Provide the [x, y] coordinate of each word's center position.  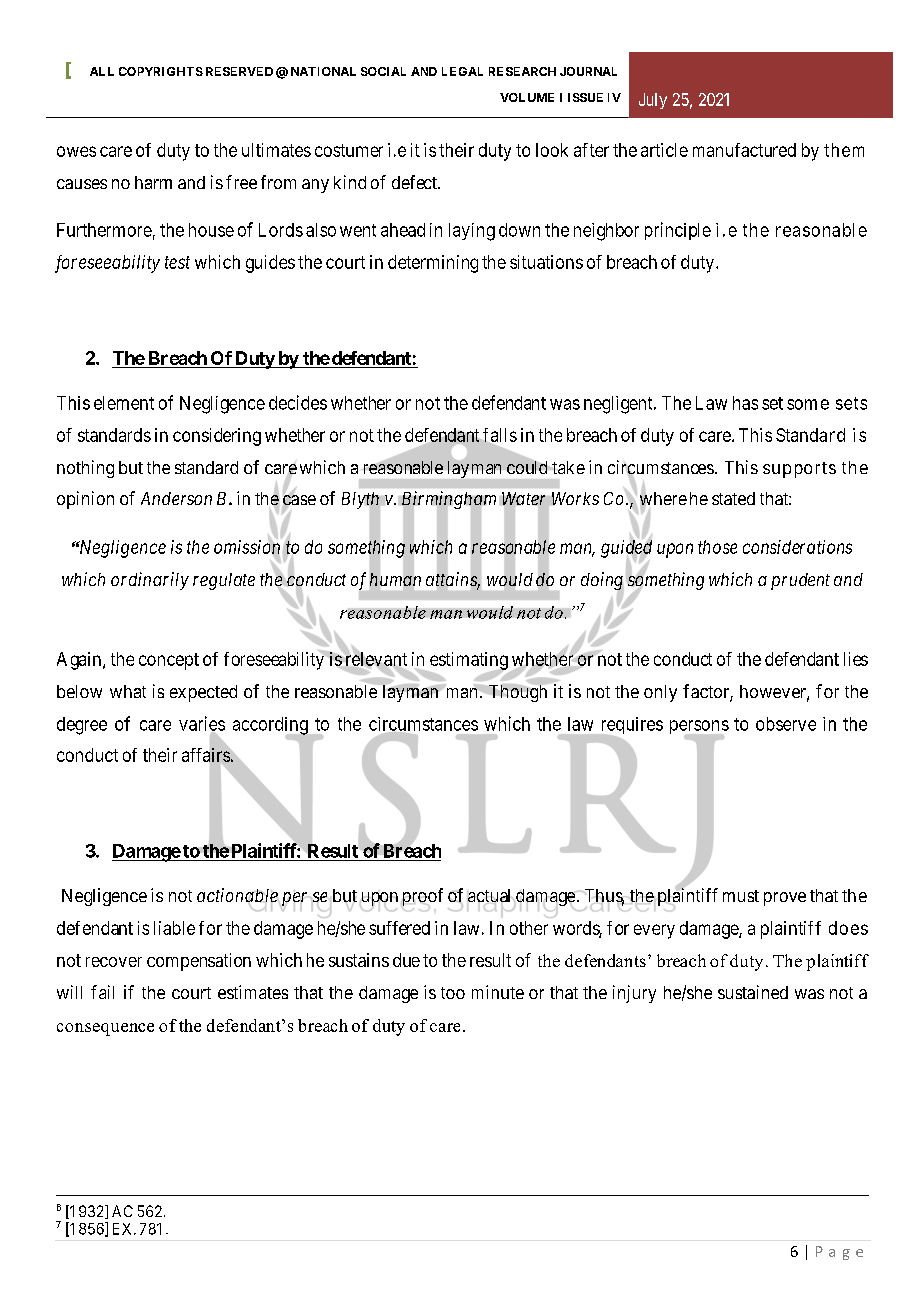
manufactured [744, 150]
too [453, 993]
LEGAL [462, 71]
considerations [797, 547]
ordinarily [150, 581]
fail [102, 992]
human [395, 579]
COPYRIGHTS [161, 71]
